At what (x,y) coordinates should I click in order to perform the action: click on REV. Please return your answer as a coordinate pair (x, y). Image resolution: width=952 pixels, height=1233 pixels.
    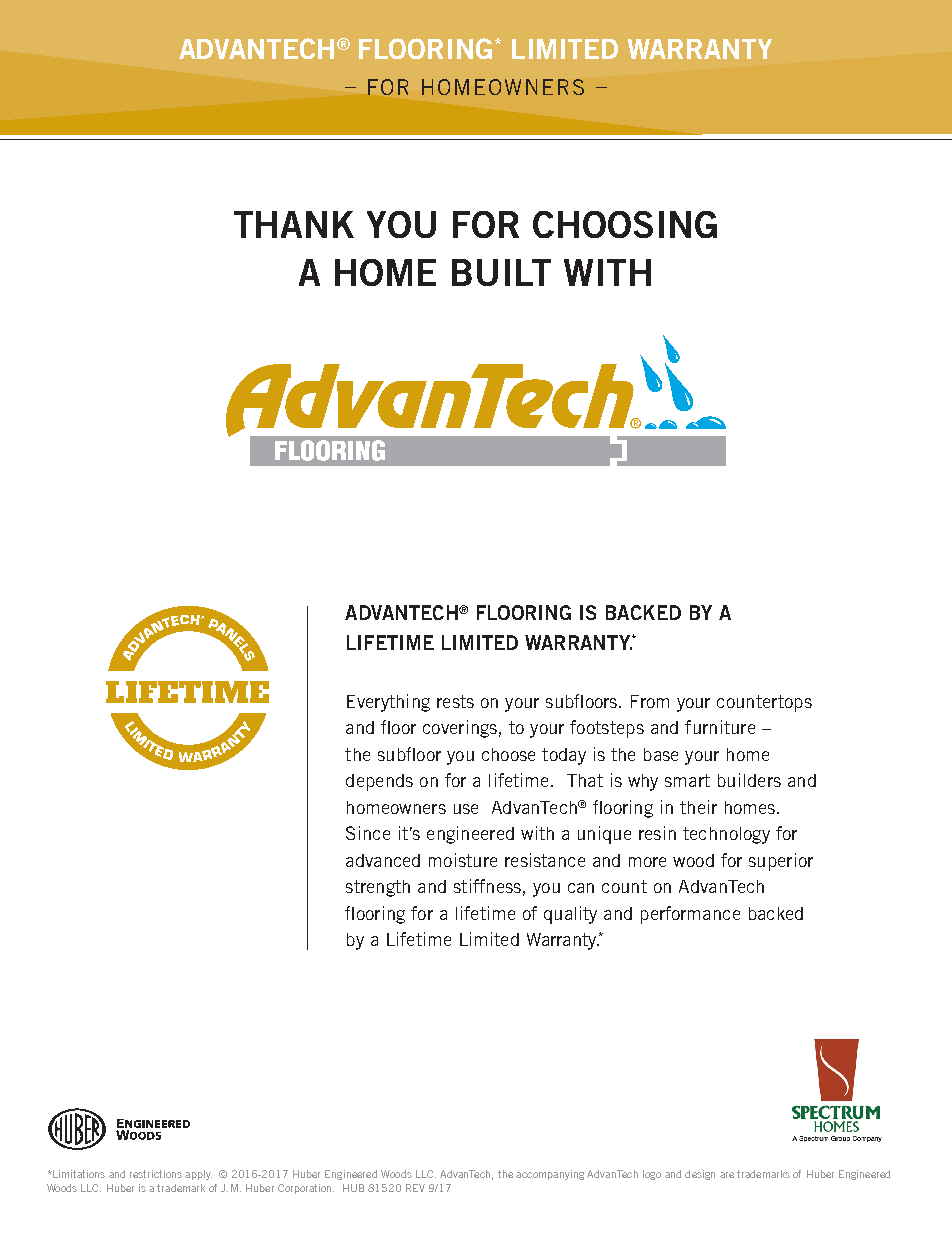
    Looking at the image, I should click on (415, 1188).
